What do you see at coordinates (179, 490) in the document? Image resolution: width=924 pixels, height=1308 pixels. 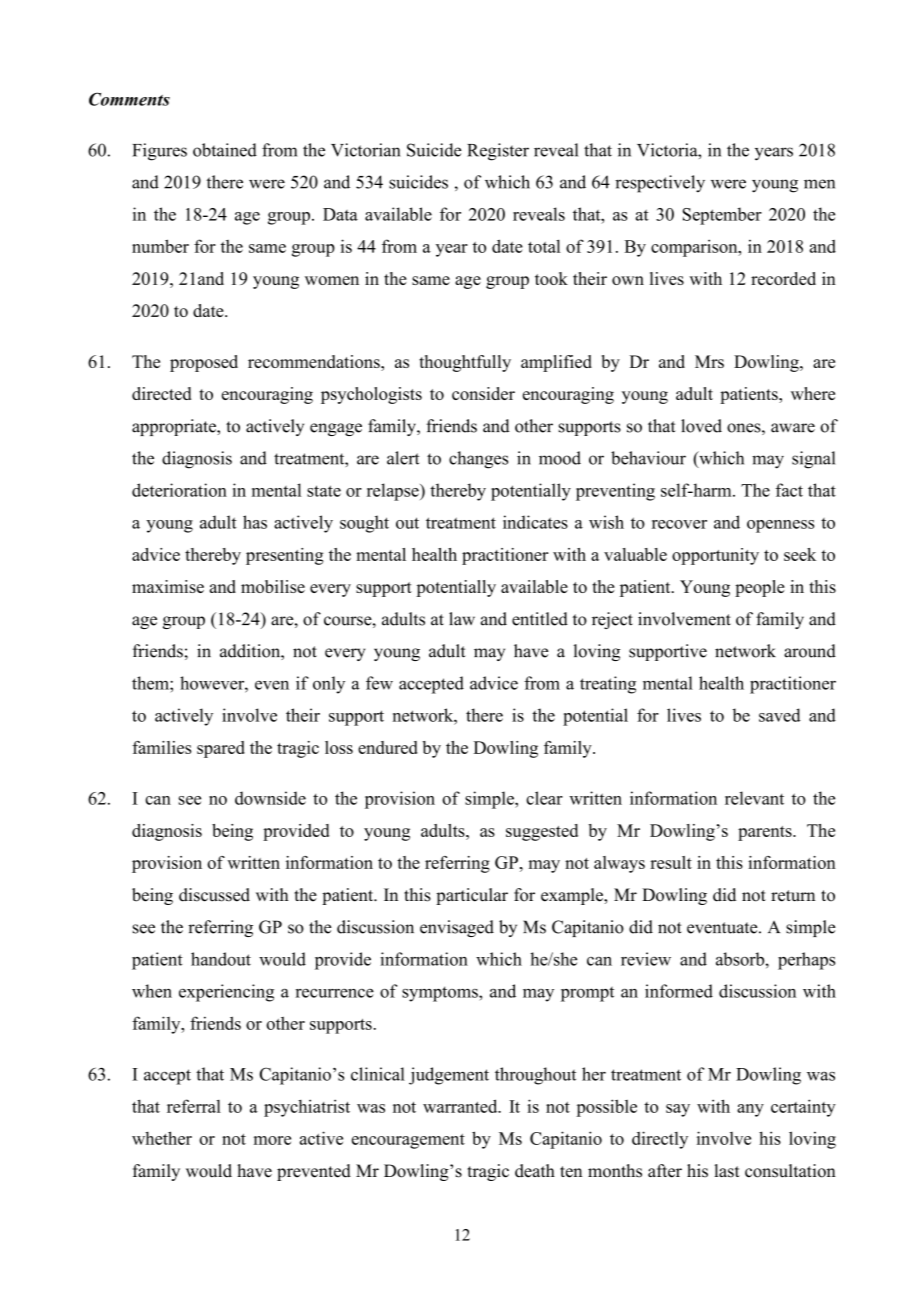 I see `deterioration` at bounding box center [179, 490].
